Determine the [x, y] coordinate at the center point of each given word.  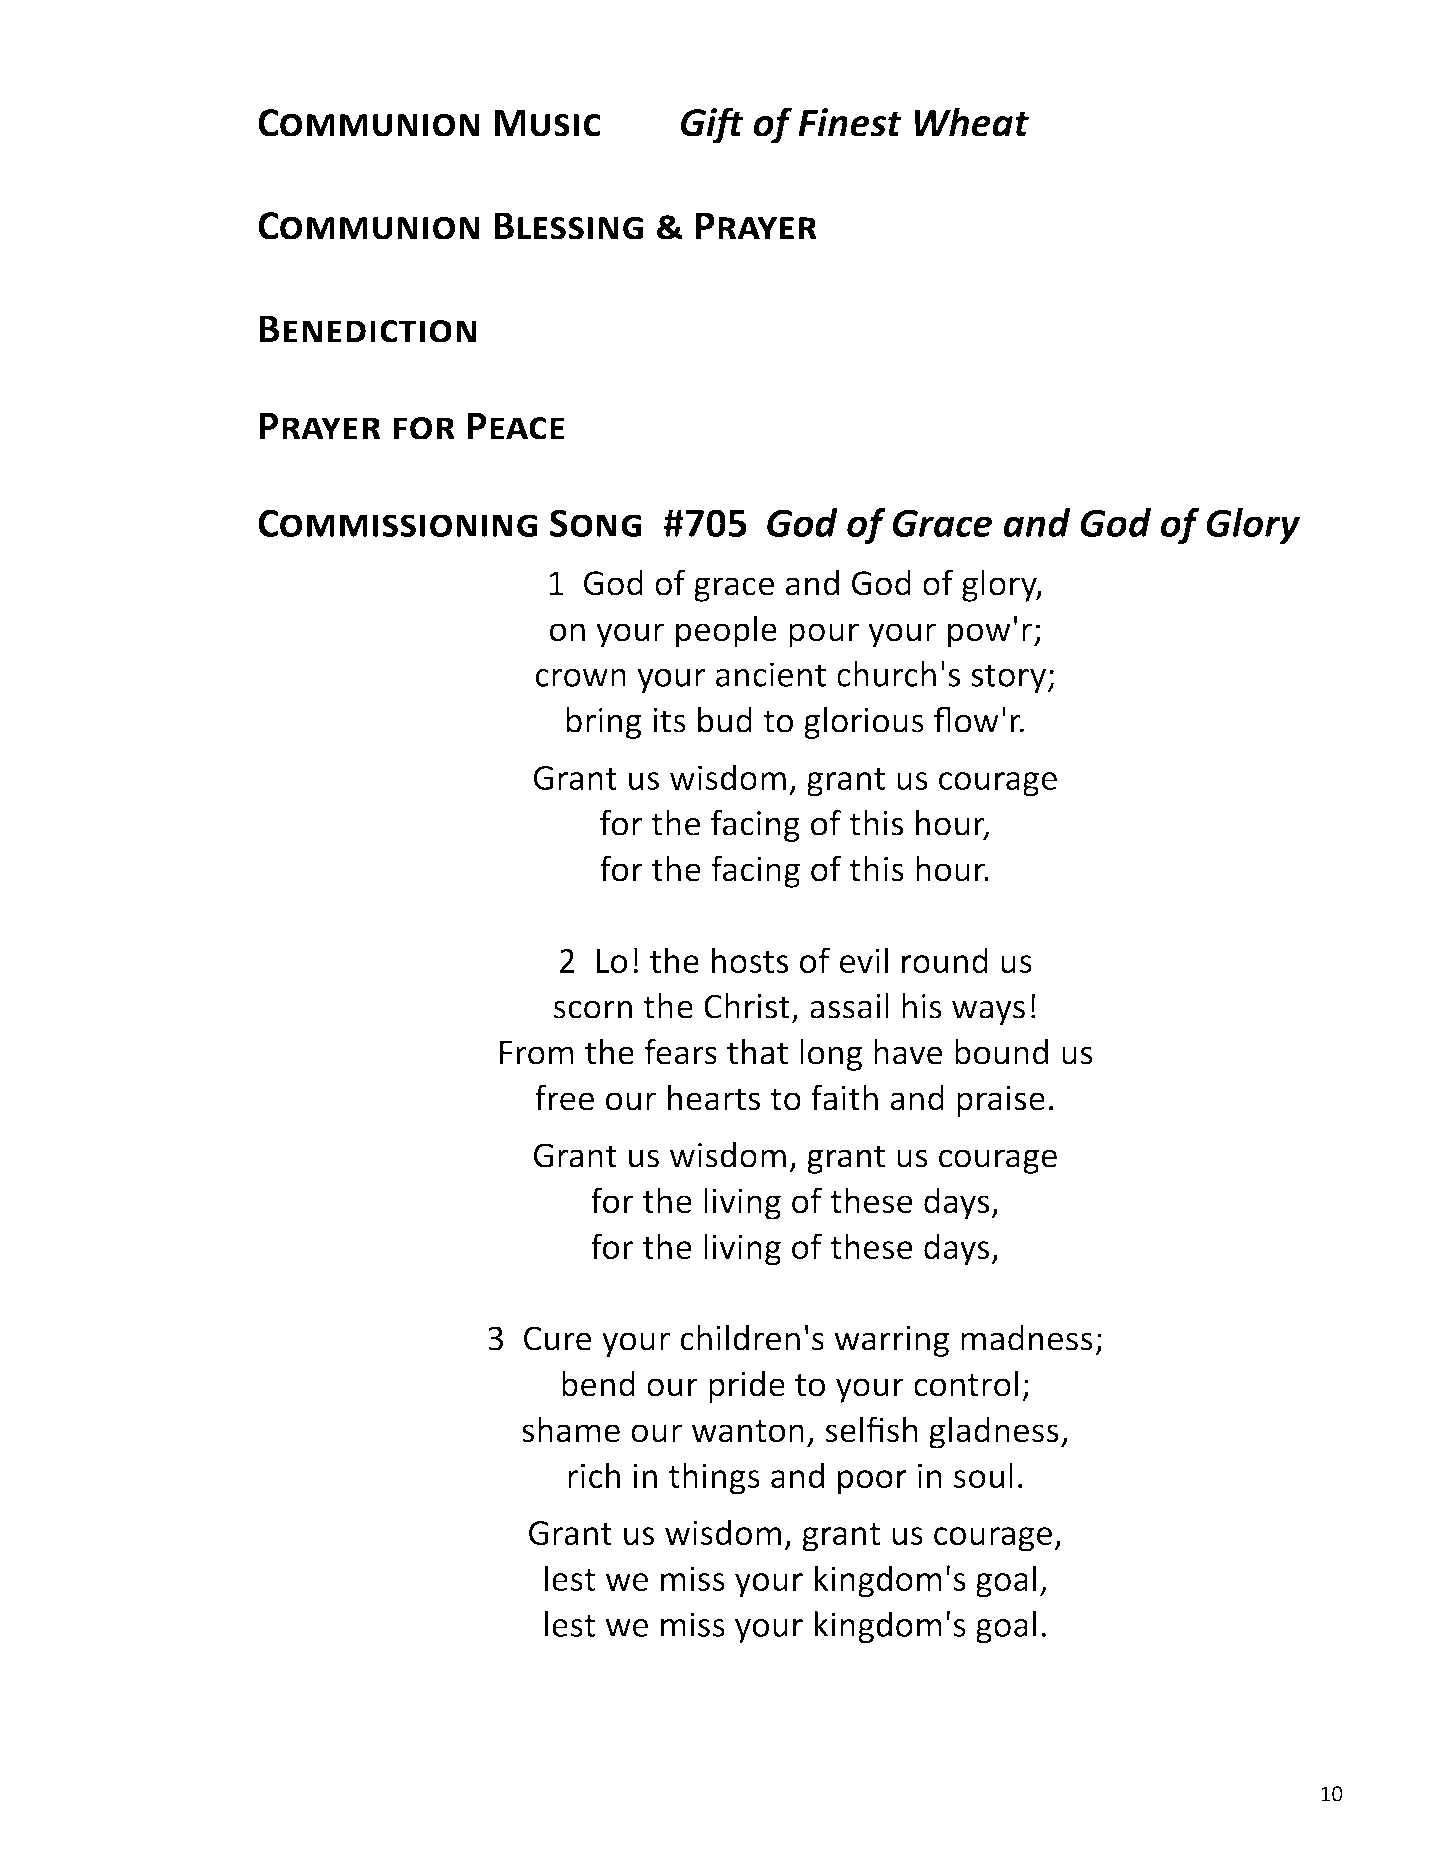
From [537, 1052]
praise [1001, 1101]
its [669, 720]
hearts [714, 1097]
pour [824, 635]
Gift [712, 125]
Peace [516, 426]
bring [604, 723]
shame [571, 1429]
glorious [864, 723]
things [714, 1478]
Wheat [971, 122]
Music [547, 123]
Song [596, 523]
